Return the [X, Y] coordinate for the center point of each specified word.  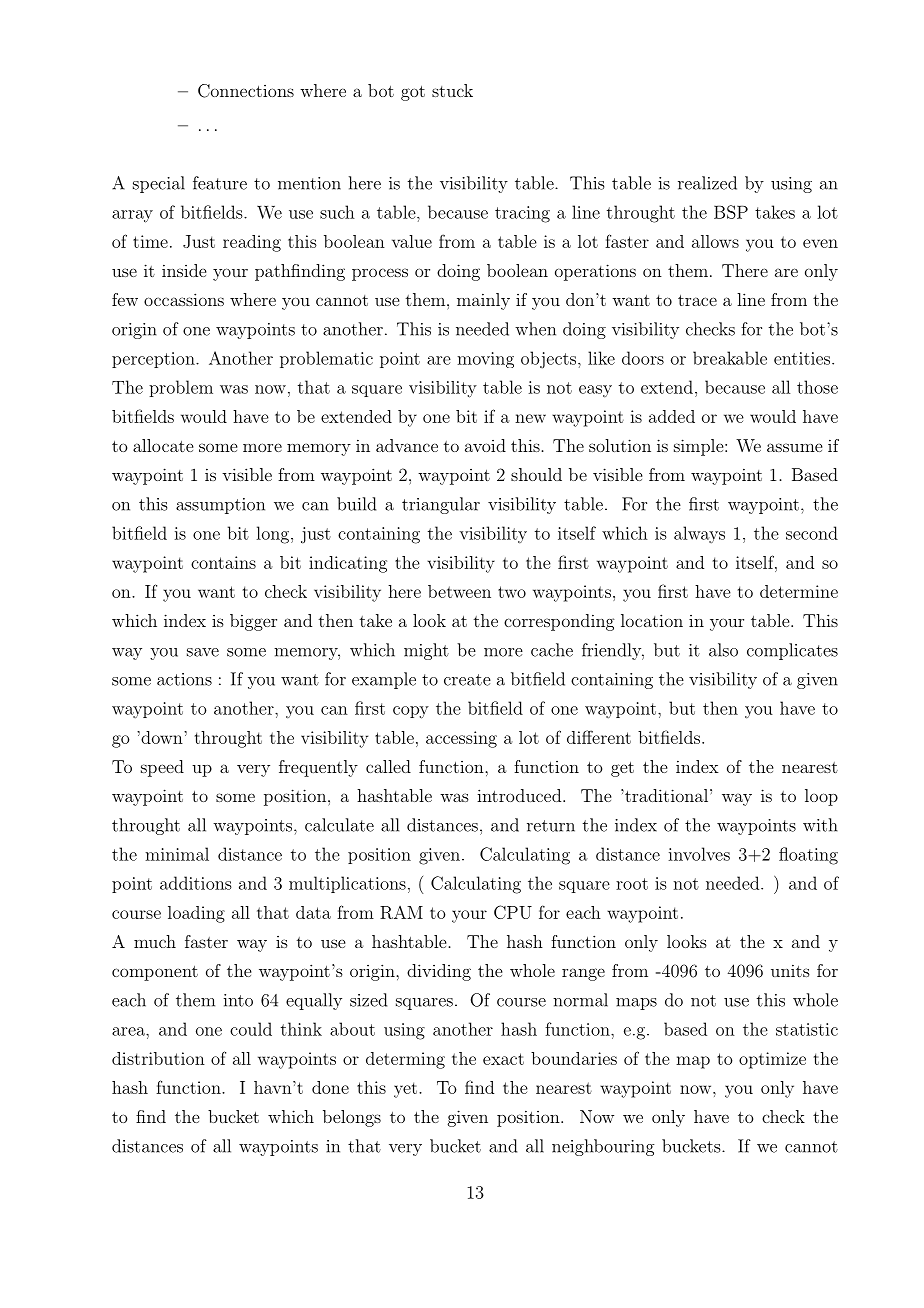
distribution [158, 1058]
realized [707, 183]
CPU [513, 912]
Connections [246, 91]
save [203, 652]
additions [196, 883]
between [459, 591]
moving [485, 360]
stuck [452, 90]
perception [154, 360]
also [723, 650]
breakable [730, 358]
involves [699, 854]
